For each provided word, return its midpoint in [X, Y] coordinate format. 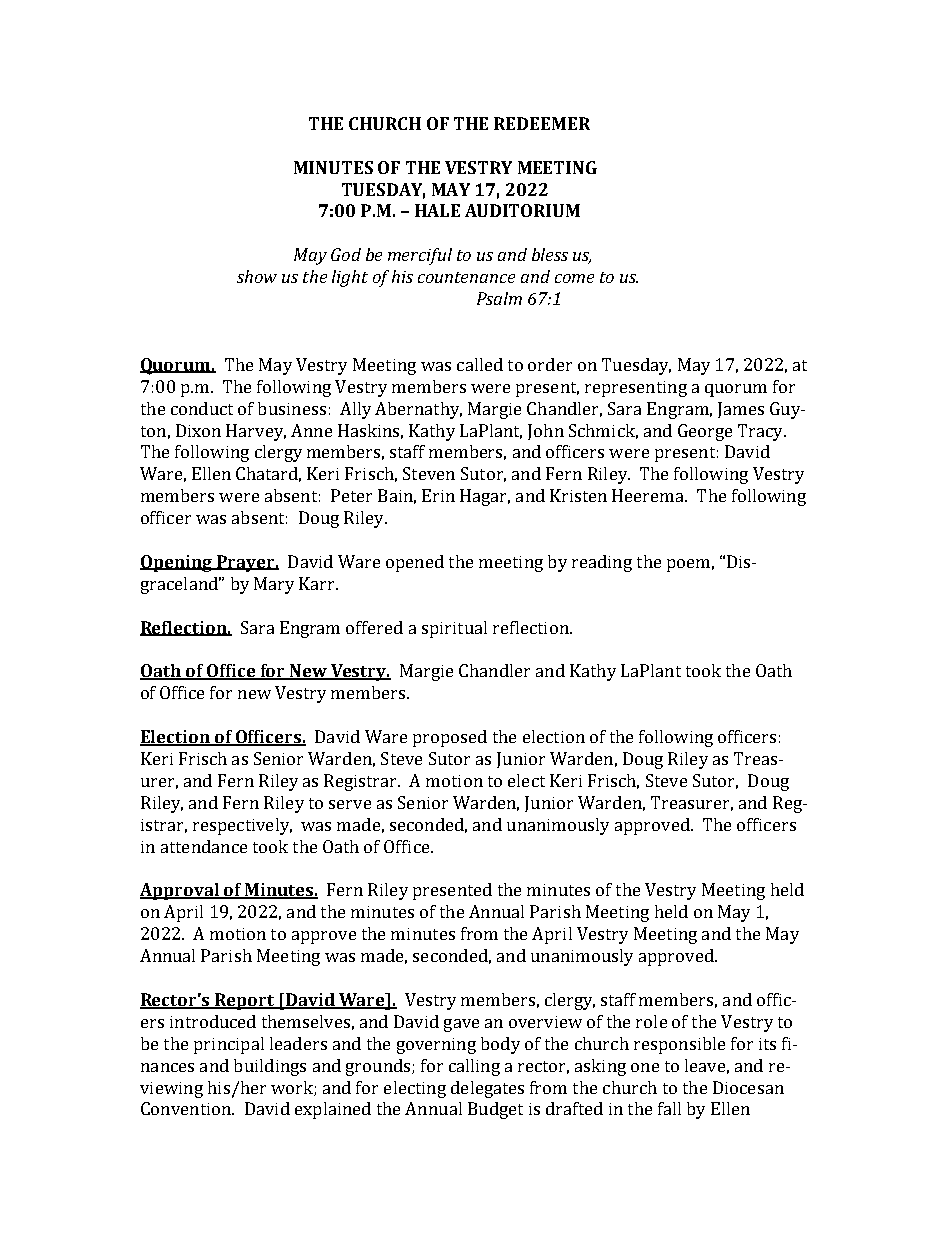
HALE [437, 210]
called [480, 364]
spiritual [454, 629]
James [741, 410]
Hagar [485, 497]
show [257, 276]
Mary [274, 585]
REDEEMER [542, 123]
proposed [450, 738]
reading [602, 563]
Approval [180, 891]
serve [350, 804]
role [651, 1021]
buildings [270, 1067]
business [292, 408]
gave [461, 1025]
